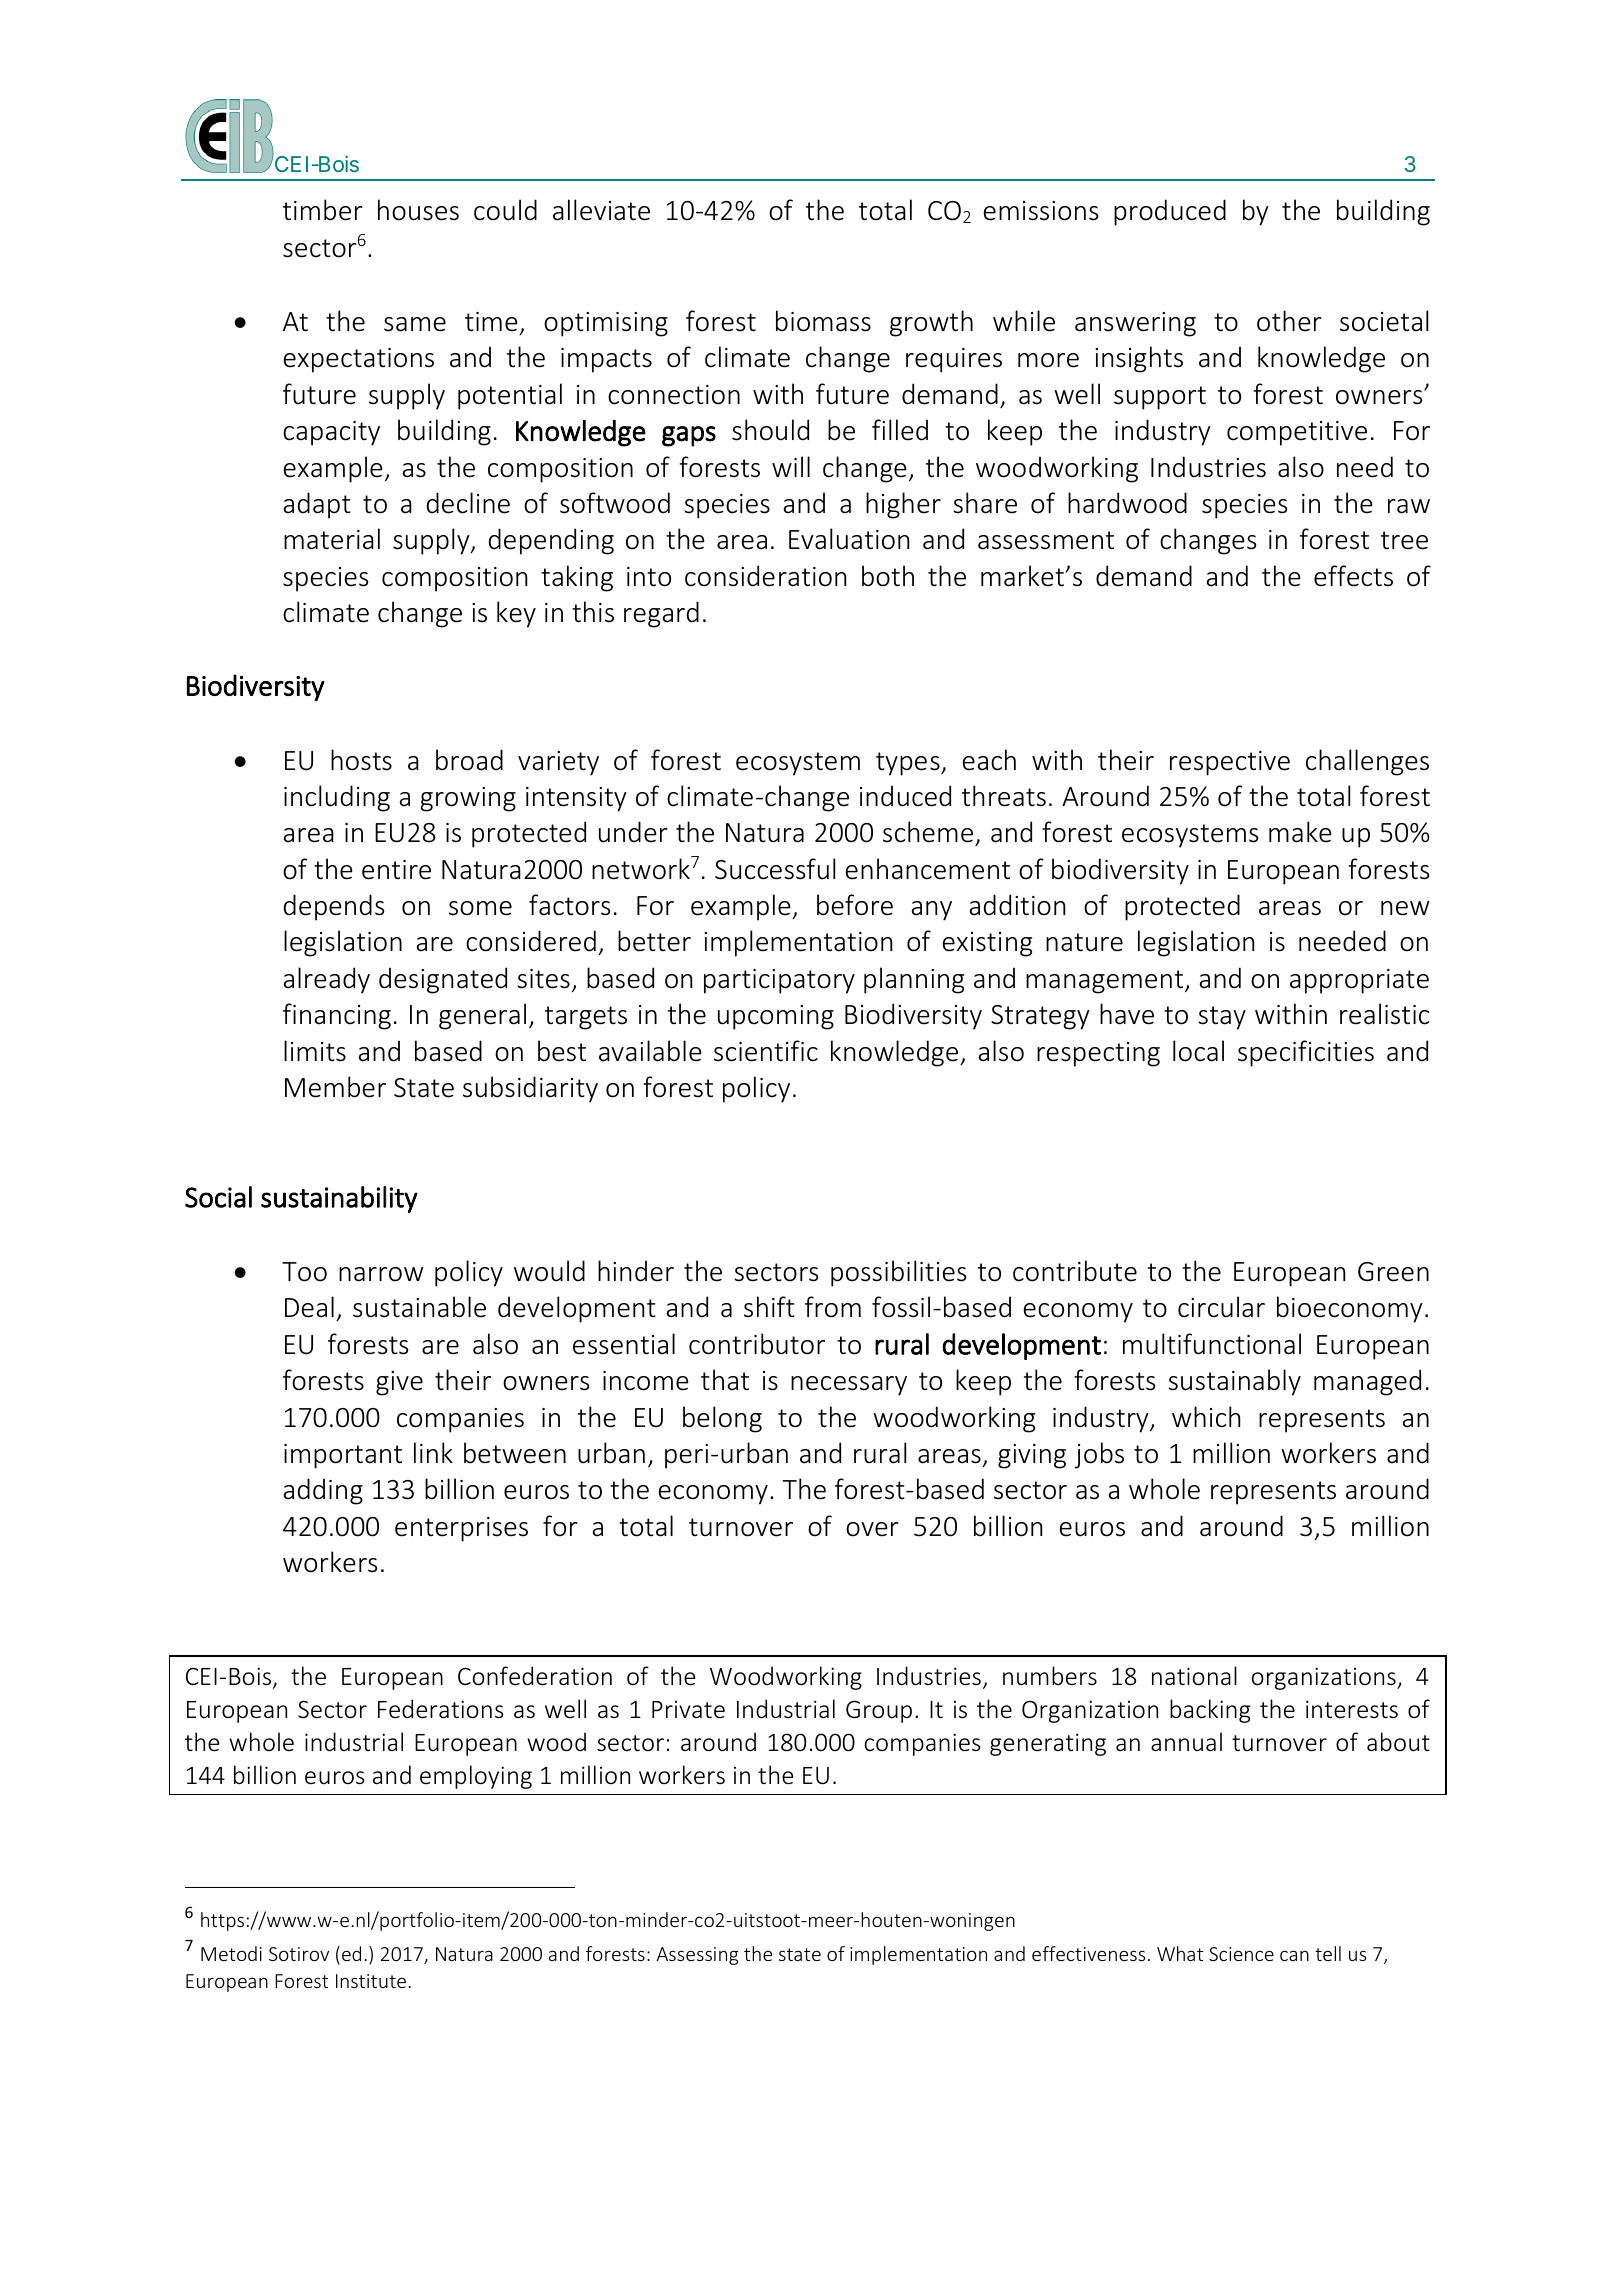  I want to click on other, so click(1289, 321).
